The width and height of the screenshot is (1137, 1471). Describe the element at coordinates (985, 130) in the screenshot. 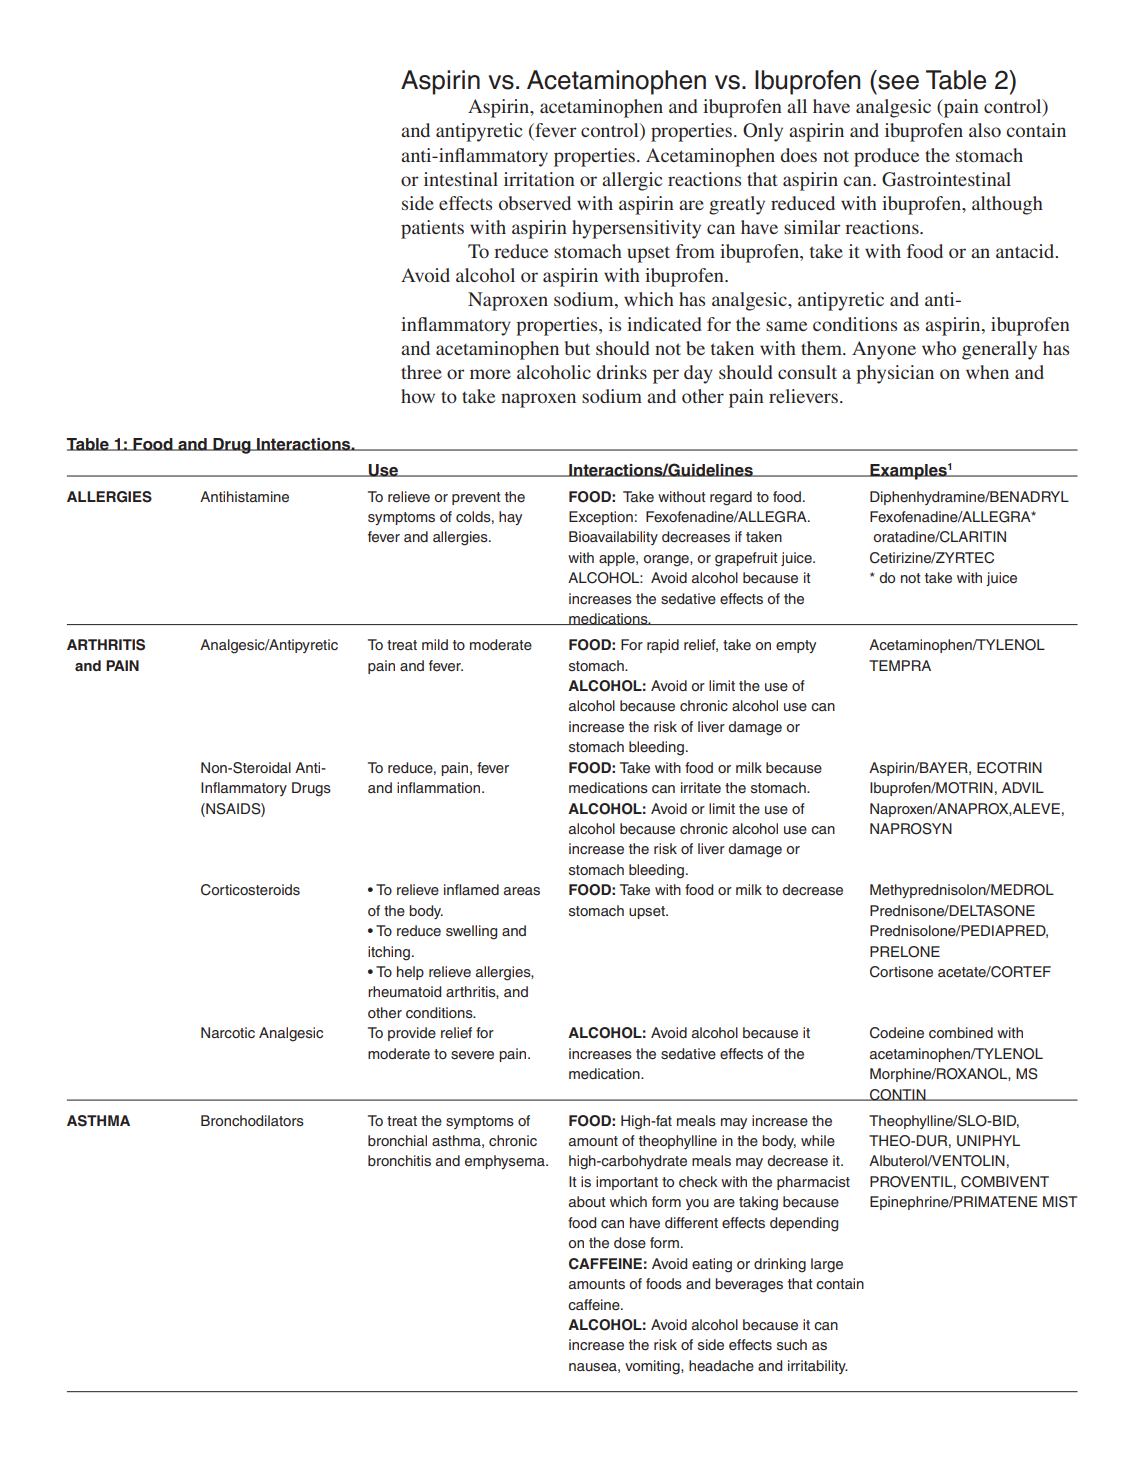

I see `also` at that location.
